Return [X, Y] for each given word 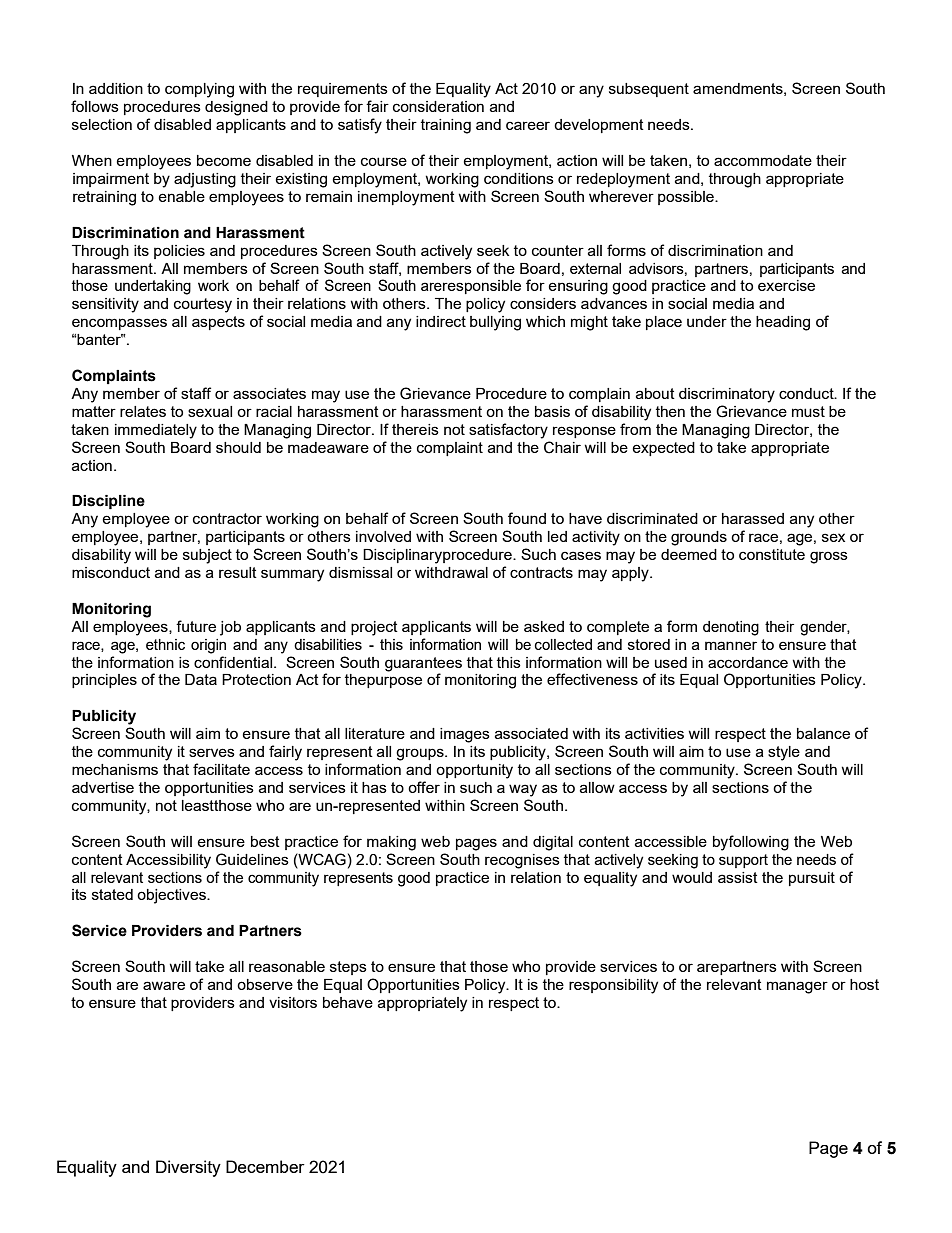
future [196, 626]
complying [199, 90]
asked [544, 626]
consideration [438, 106]
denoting [731, 628]
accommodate [763, 160]
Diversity [188, 1168]
